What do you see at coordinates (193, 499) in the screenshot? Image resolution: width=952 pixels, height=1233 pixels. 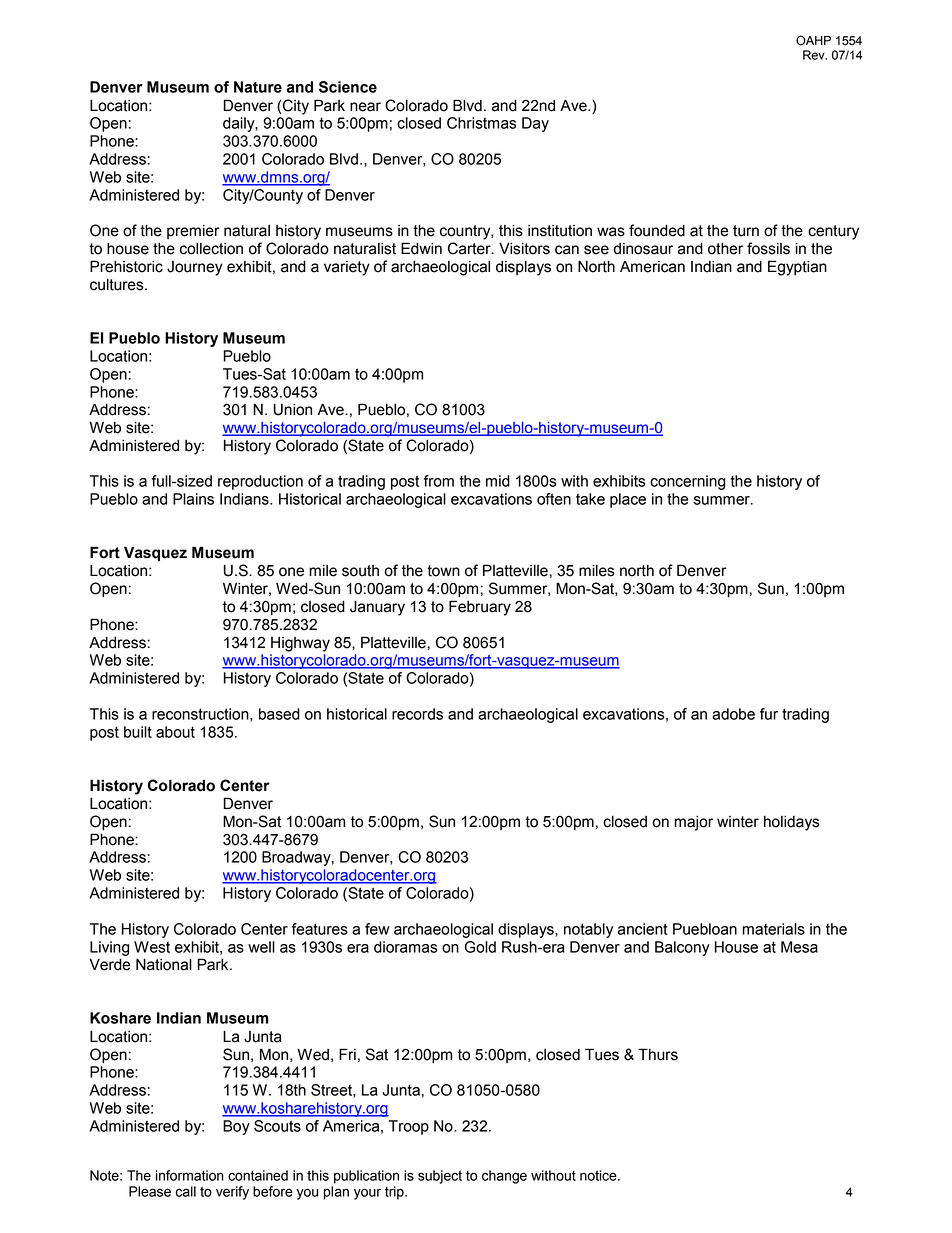 I see `Plains` at bounding box center [193, 499].
